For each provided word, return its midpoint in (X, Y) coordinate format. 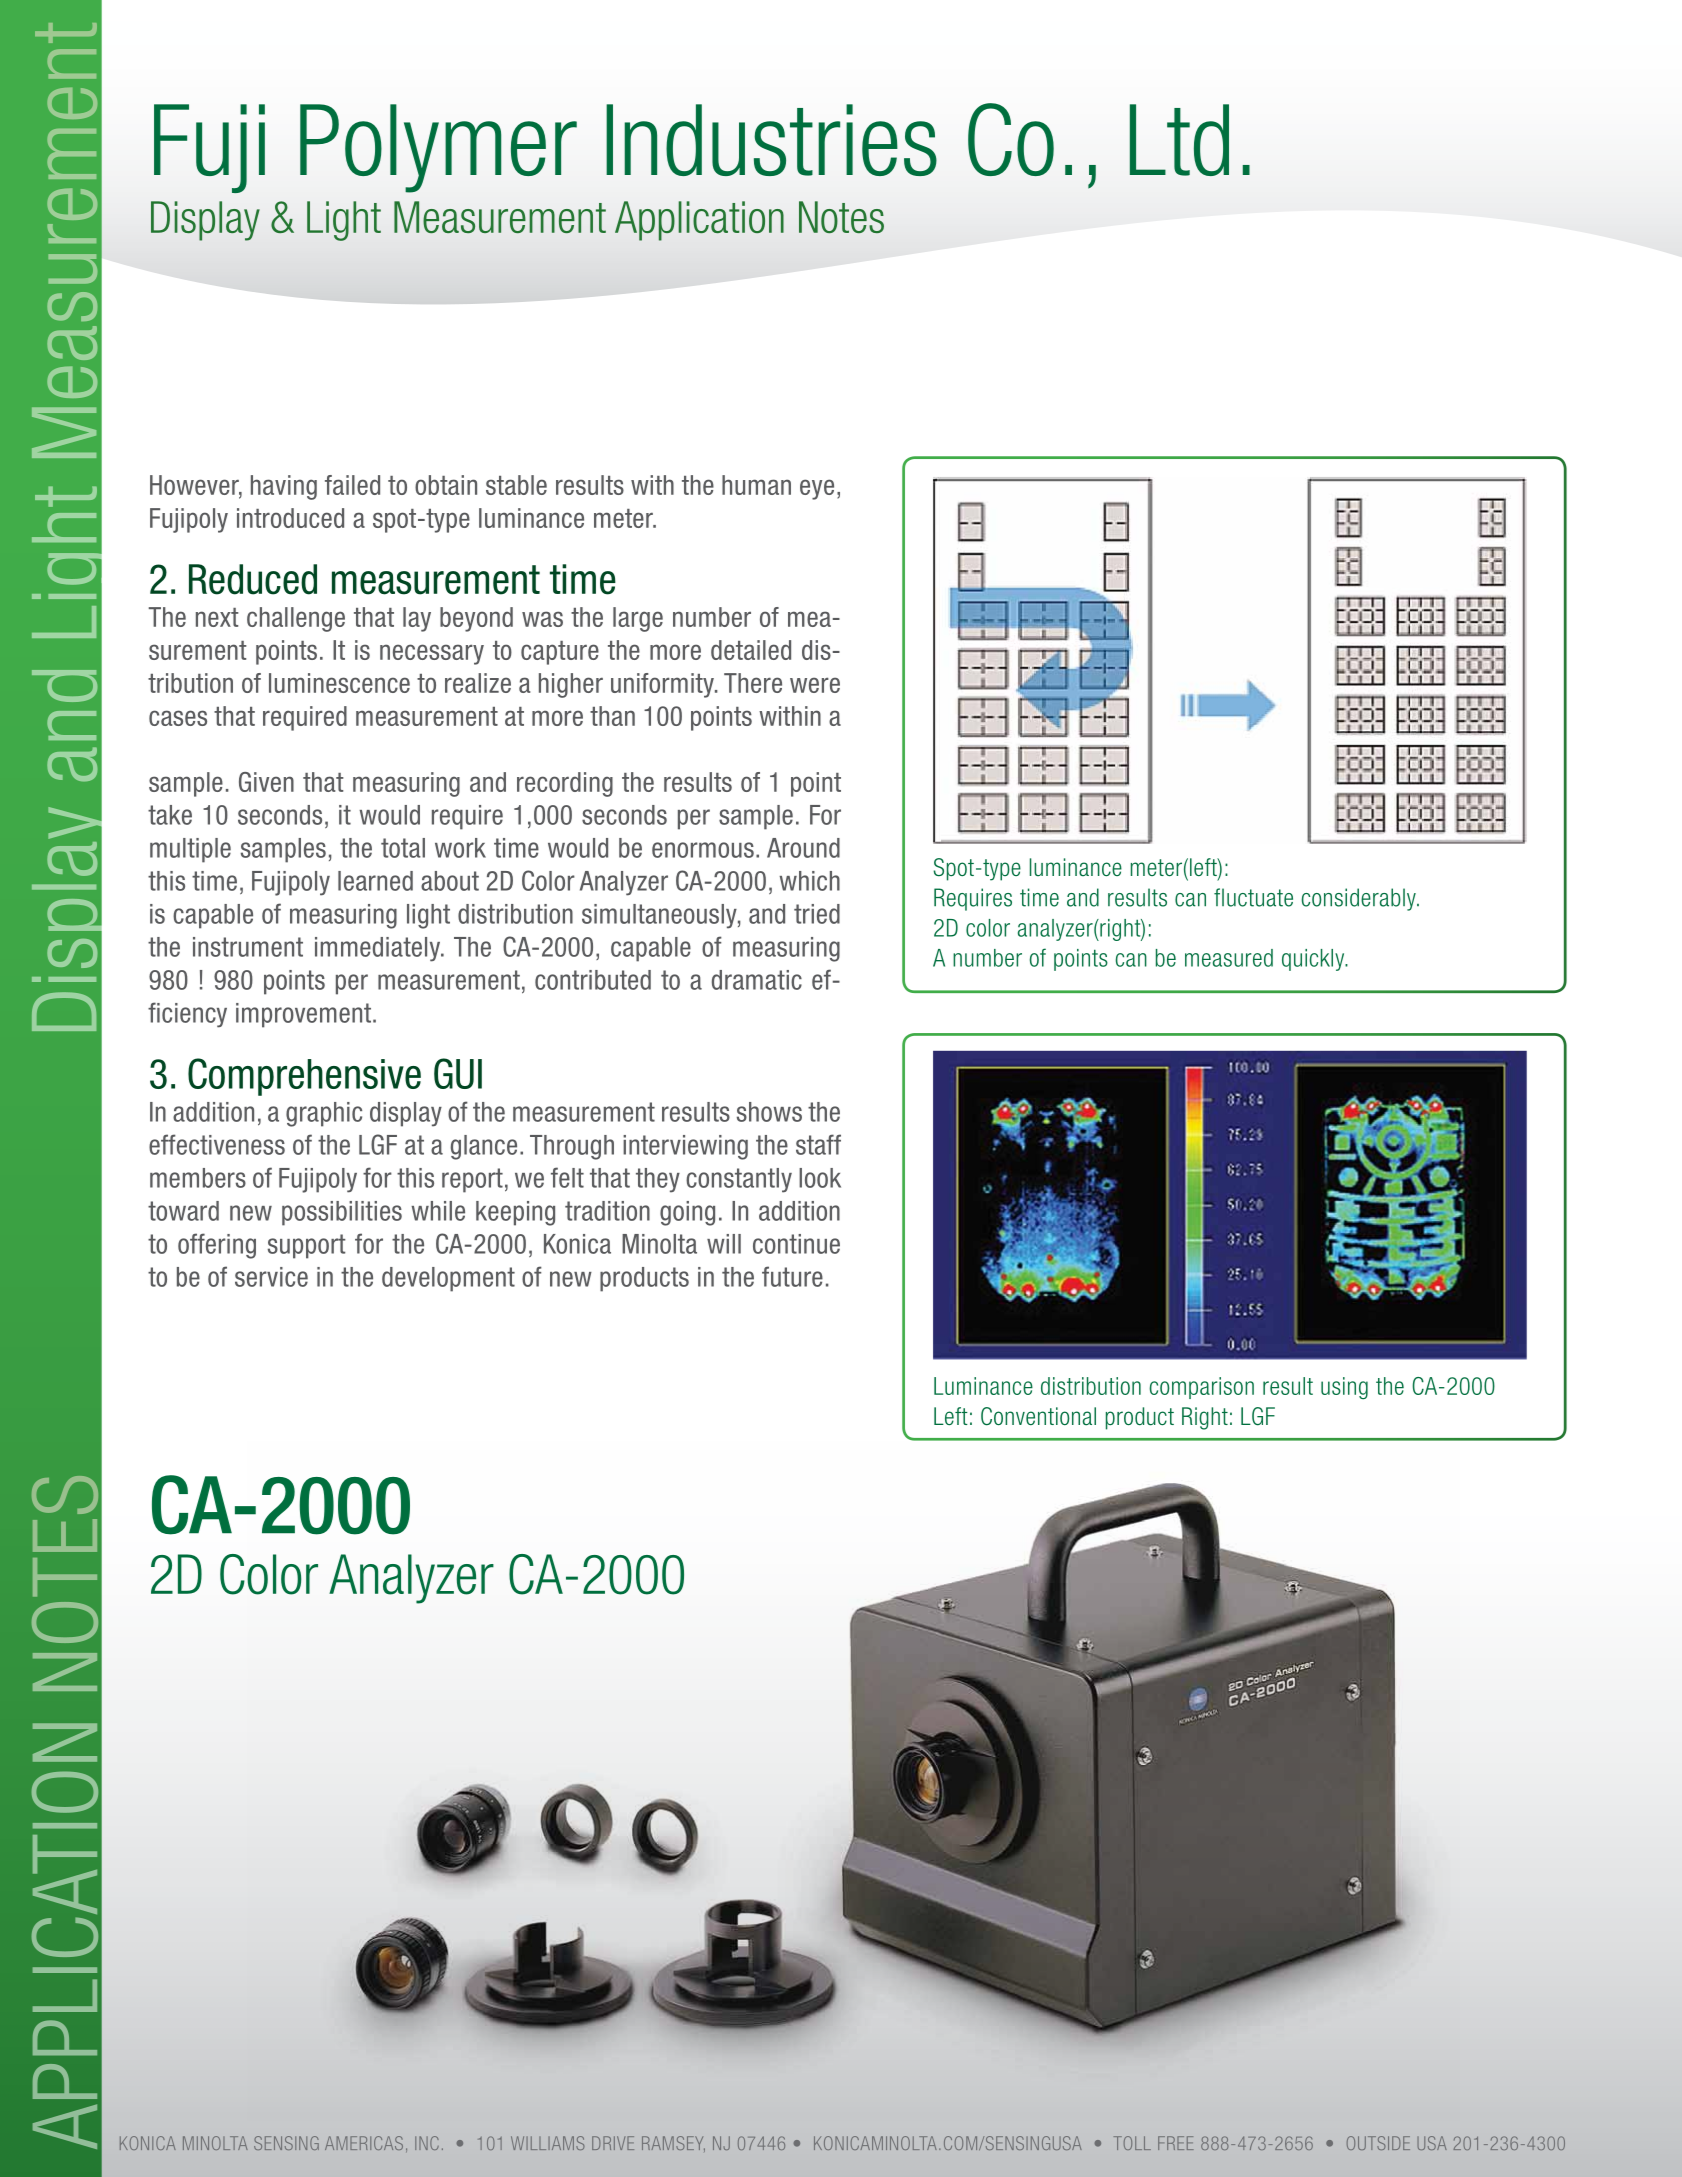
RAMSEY (673, 2144)
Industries (771, 140)
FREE (1176, 2143)
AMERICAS (364, 2143)
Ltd (1179, 140)
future (792, 1276)
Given (266, 782)
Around (803, 848)
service (271, 1277)
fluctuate (1253, 897)
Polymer (438, 148)
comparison (1201, 1388)
